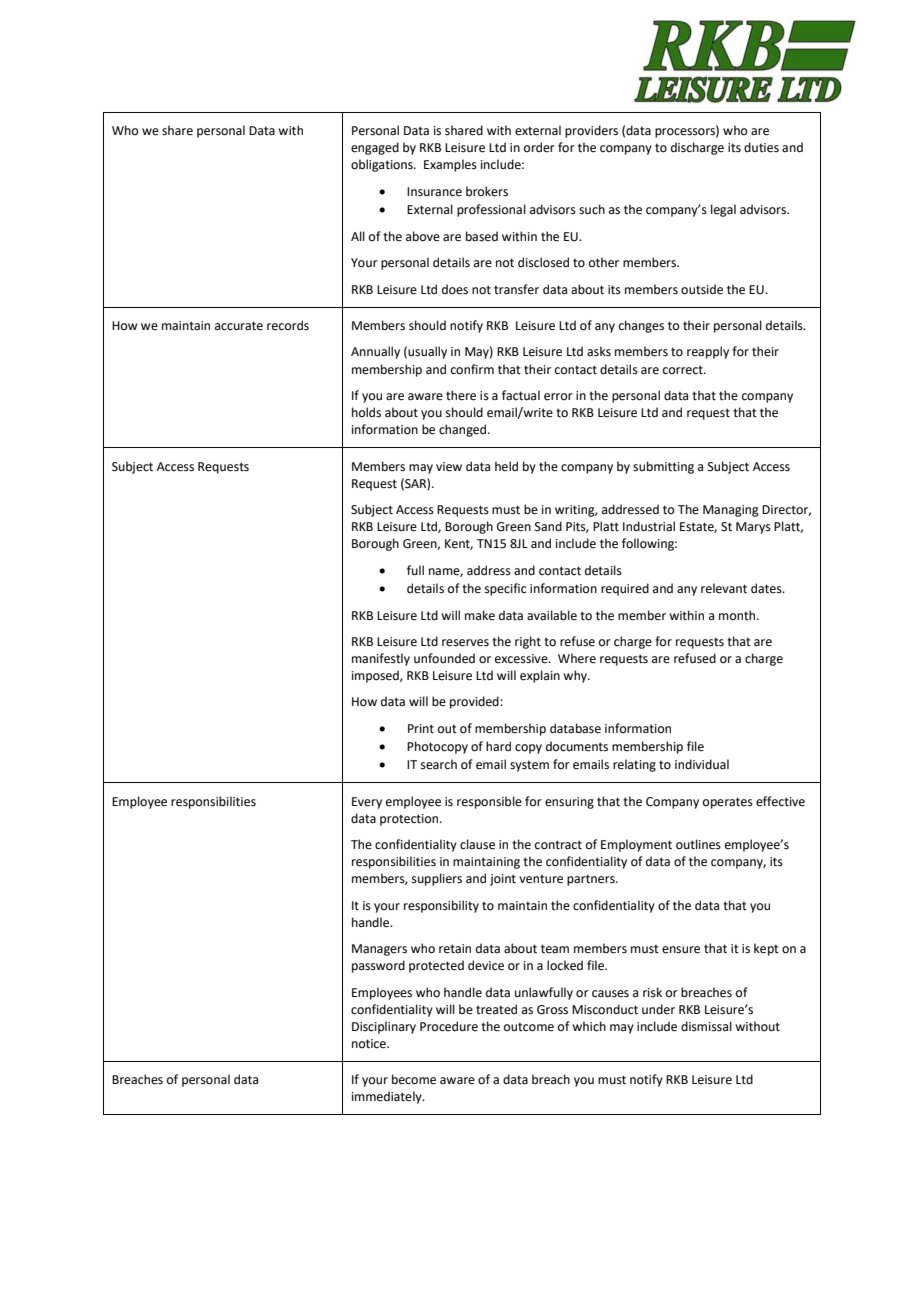 The width and height of the screenshot is (924, 1308). Describe the element at coordinates (529, 1027) in the screenshot. I see `outcome` at that location.
